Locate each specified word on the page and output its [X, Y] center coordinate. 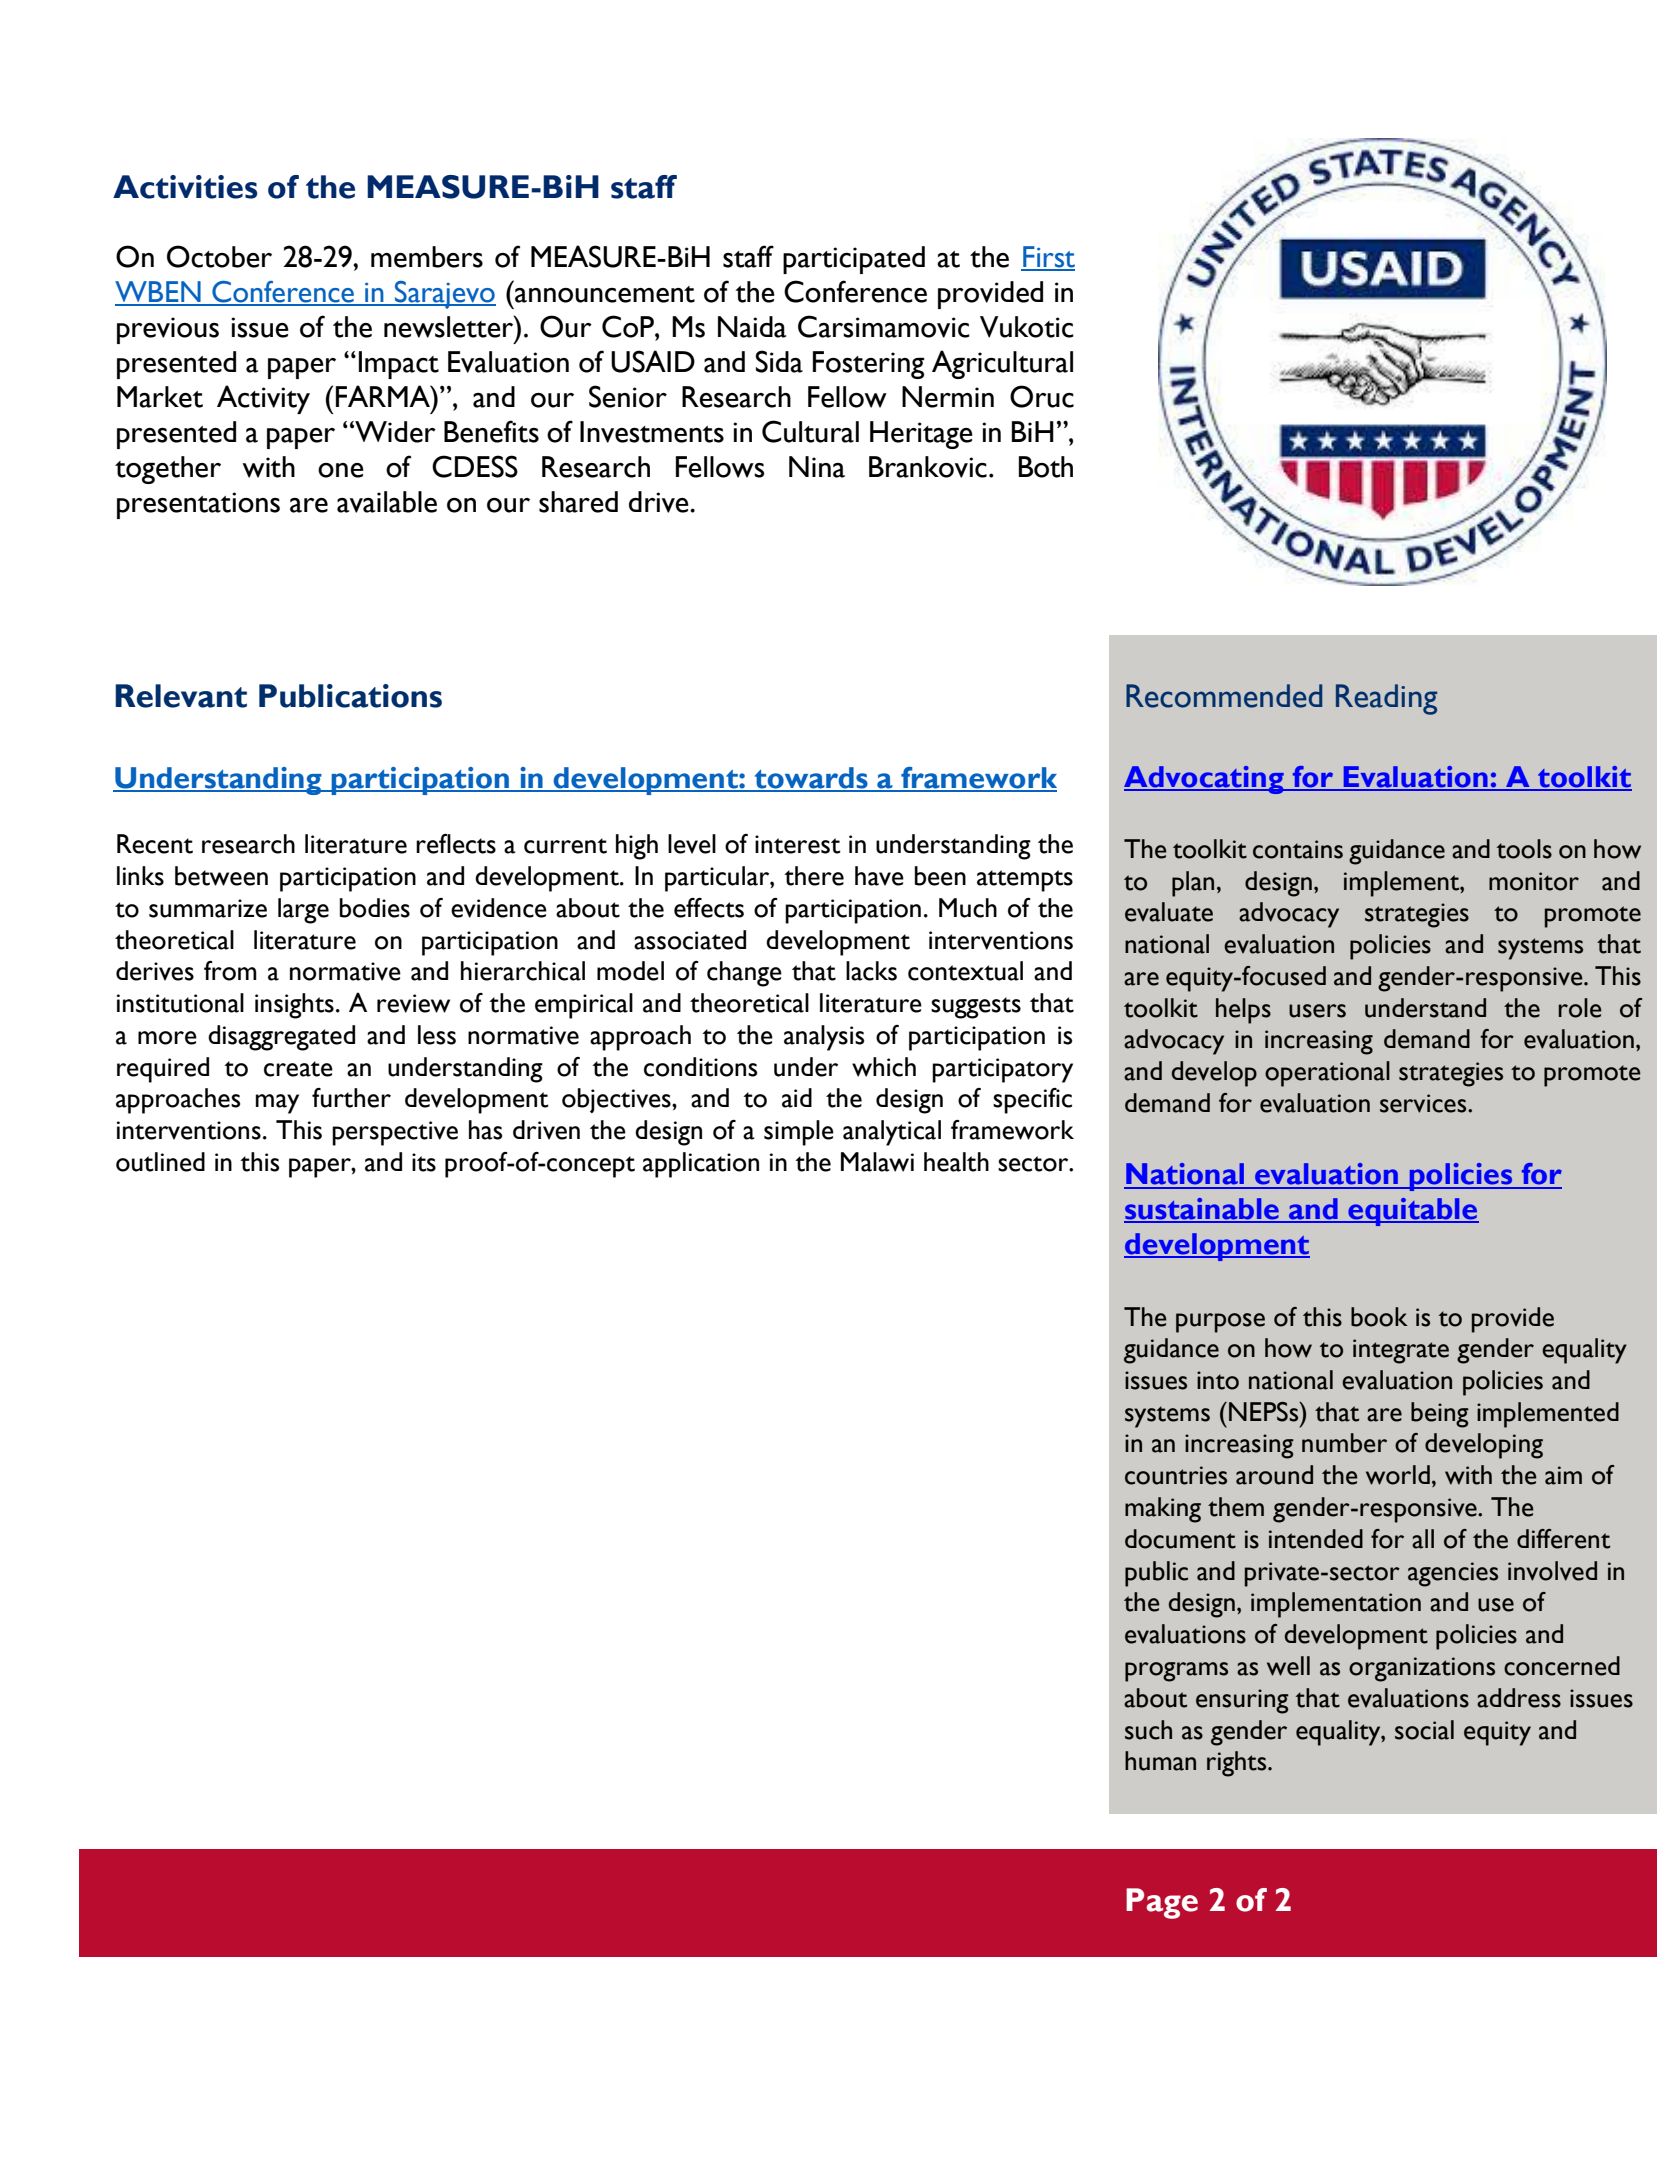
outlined [160, 1162]
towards [811, 779]
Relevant [181, 696]
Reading [1386, 699]
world [1398, 1475]
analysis [824, 1038]
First [1048, 258]
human [1160, 1761]
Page [1162, 1903]
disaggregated [281, 1038]
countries [1176, 1475]
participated [854, 260]
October [219, 256]
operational [1327, 1074]
